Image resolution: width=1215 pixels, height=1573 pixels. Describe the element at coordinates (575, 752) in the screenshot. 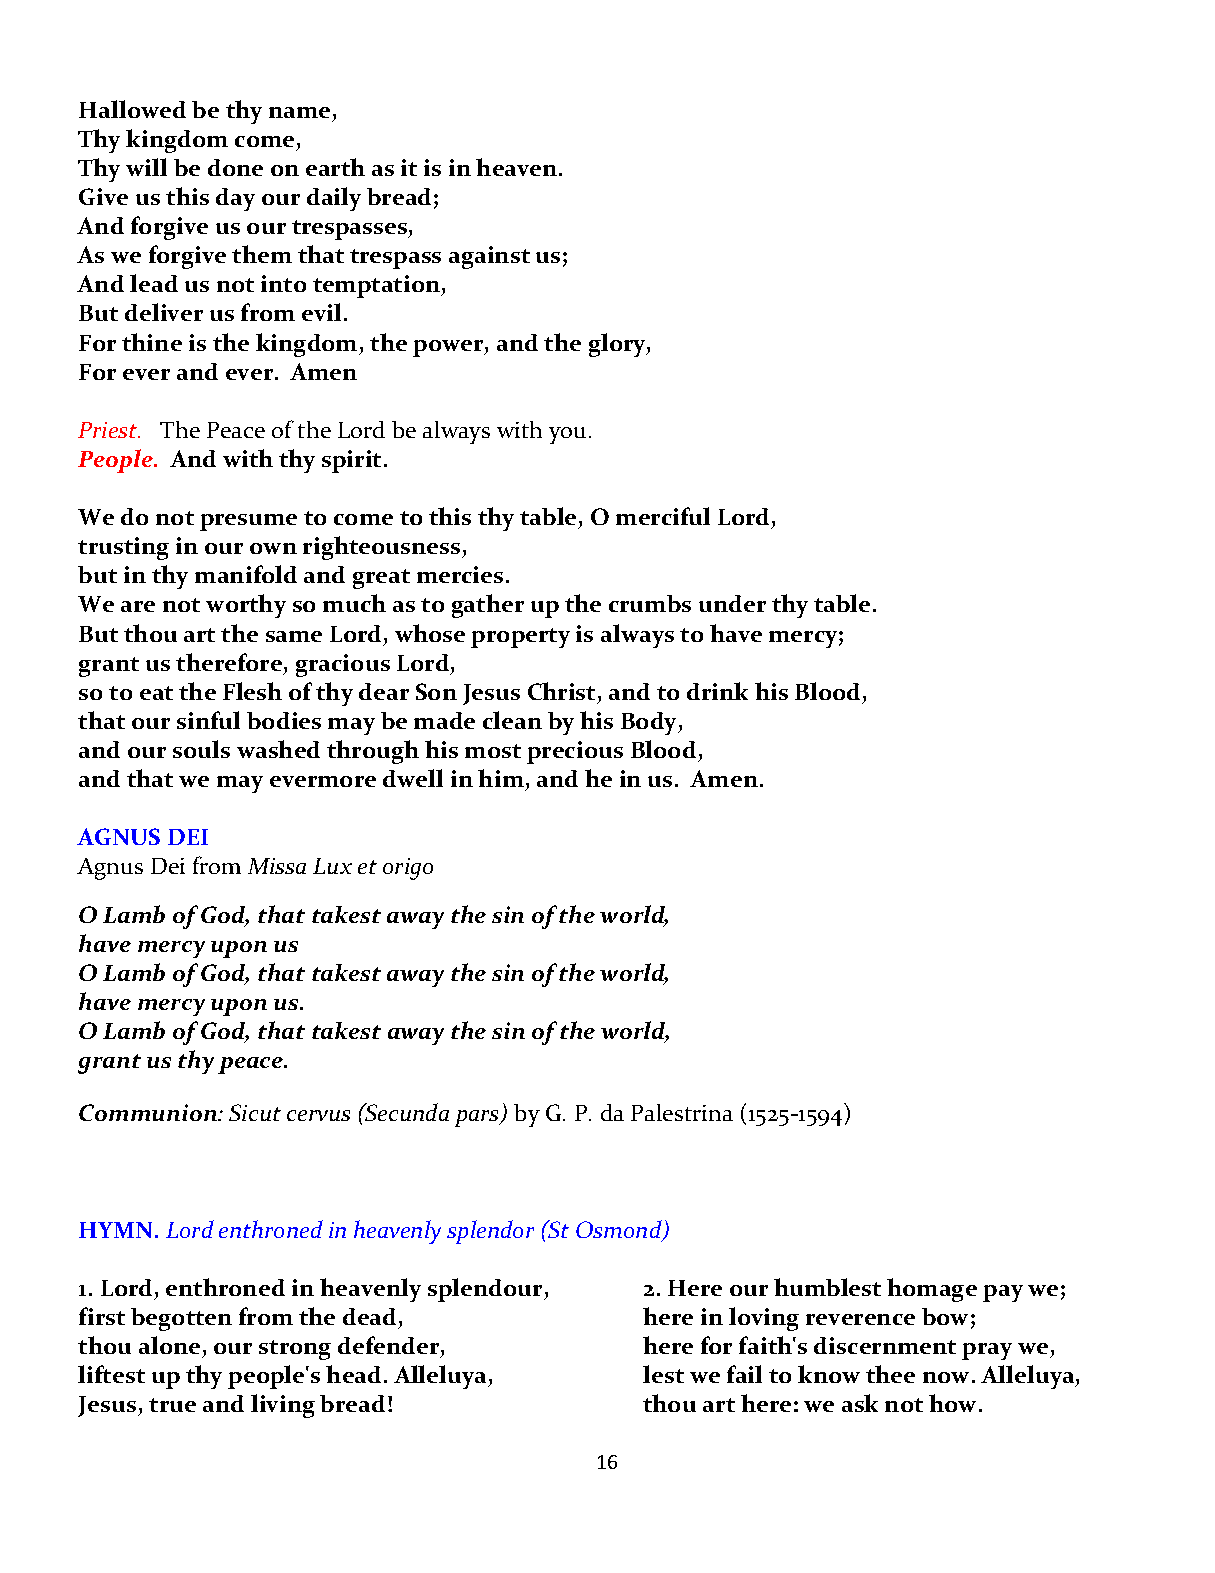

I see `precious` at that location.
